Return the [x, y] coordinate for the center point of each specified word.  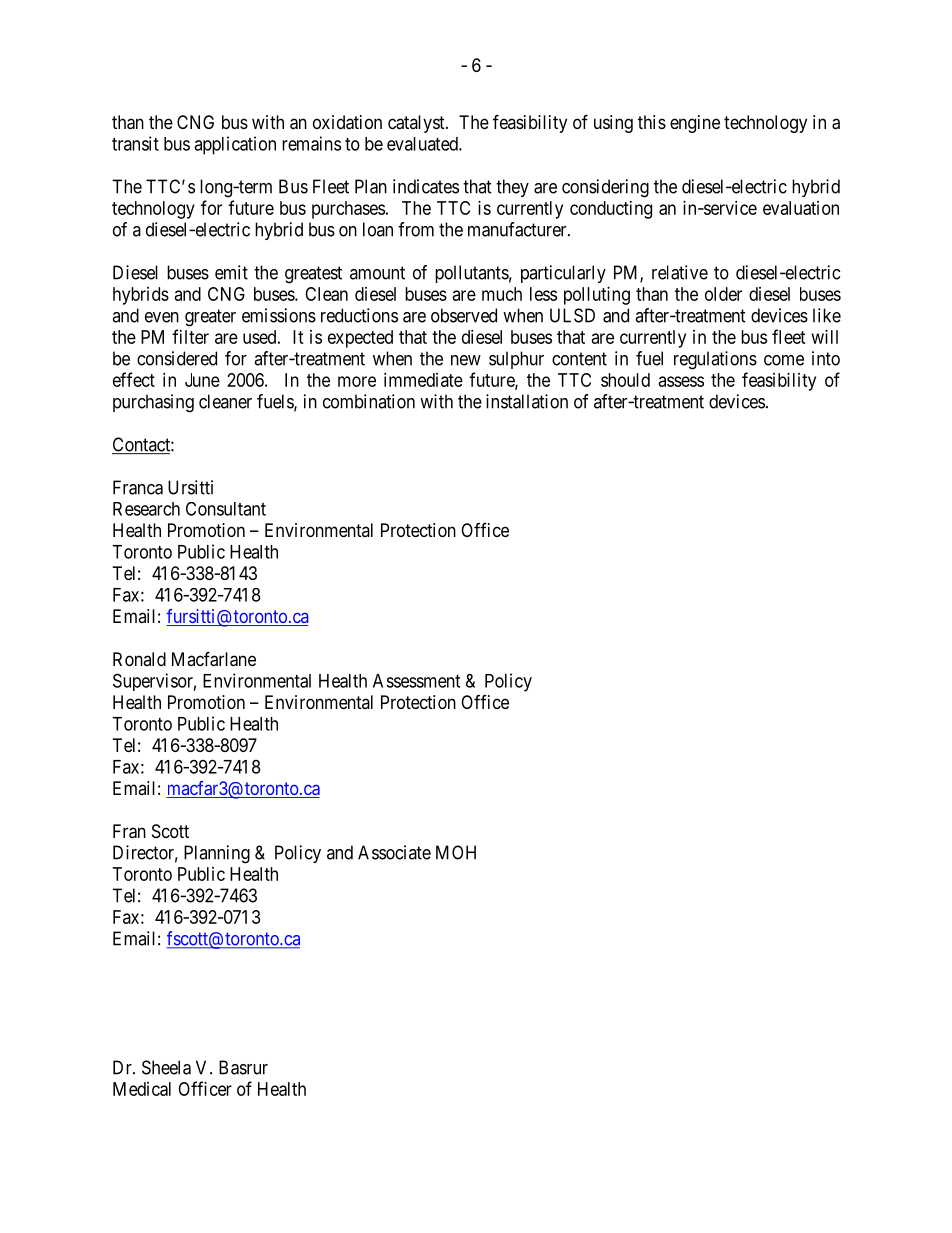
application [235, 145]
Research [146, 509]
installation [527, 401]
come [784, 360]
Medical [142, 1089]
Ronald [139, 659]
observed [464, 315]
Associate [394, 852]
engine [695, 124]
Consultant [226, 509]
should [625, 380]
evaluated [423, 144]
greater [210, 318]
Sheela [166, 1067]
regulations [715, 360]
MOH [456, 852]
